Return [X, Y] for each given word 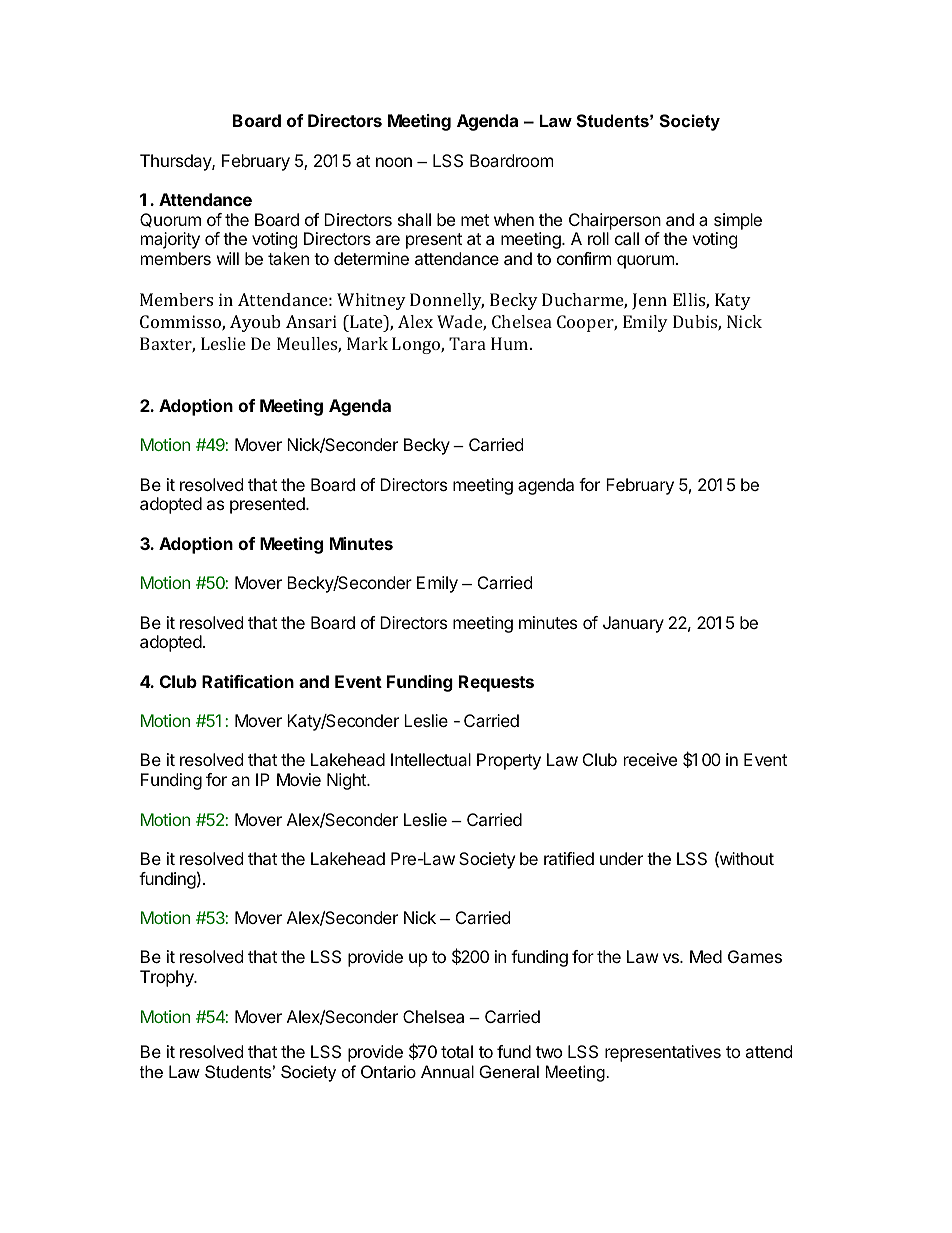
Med [706, 956]
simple [738, 223]
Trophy [168, 978]
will [228, 258]
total [457, 1051]
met [475, 220]
